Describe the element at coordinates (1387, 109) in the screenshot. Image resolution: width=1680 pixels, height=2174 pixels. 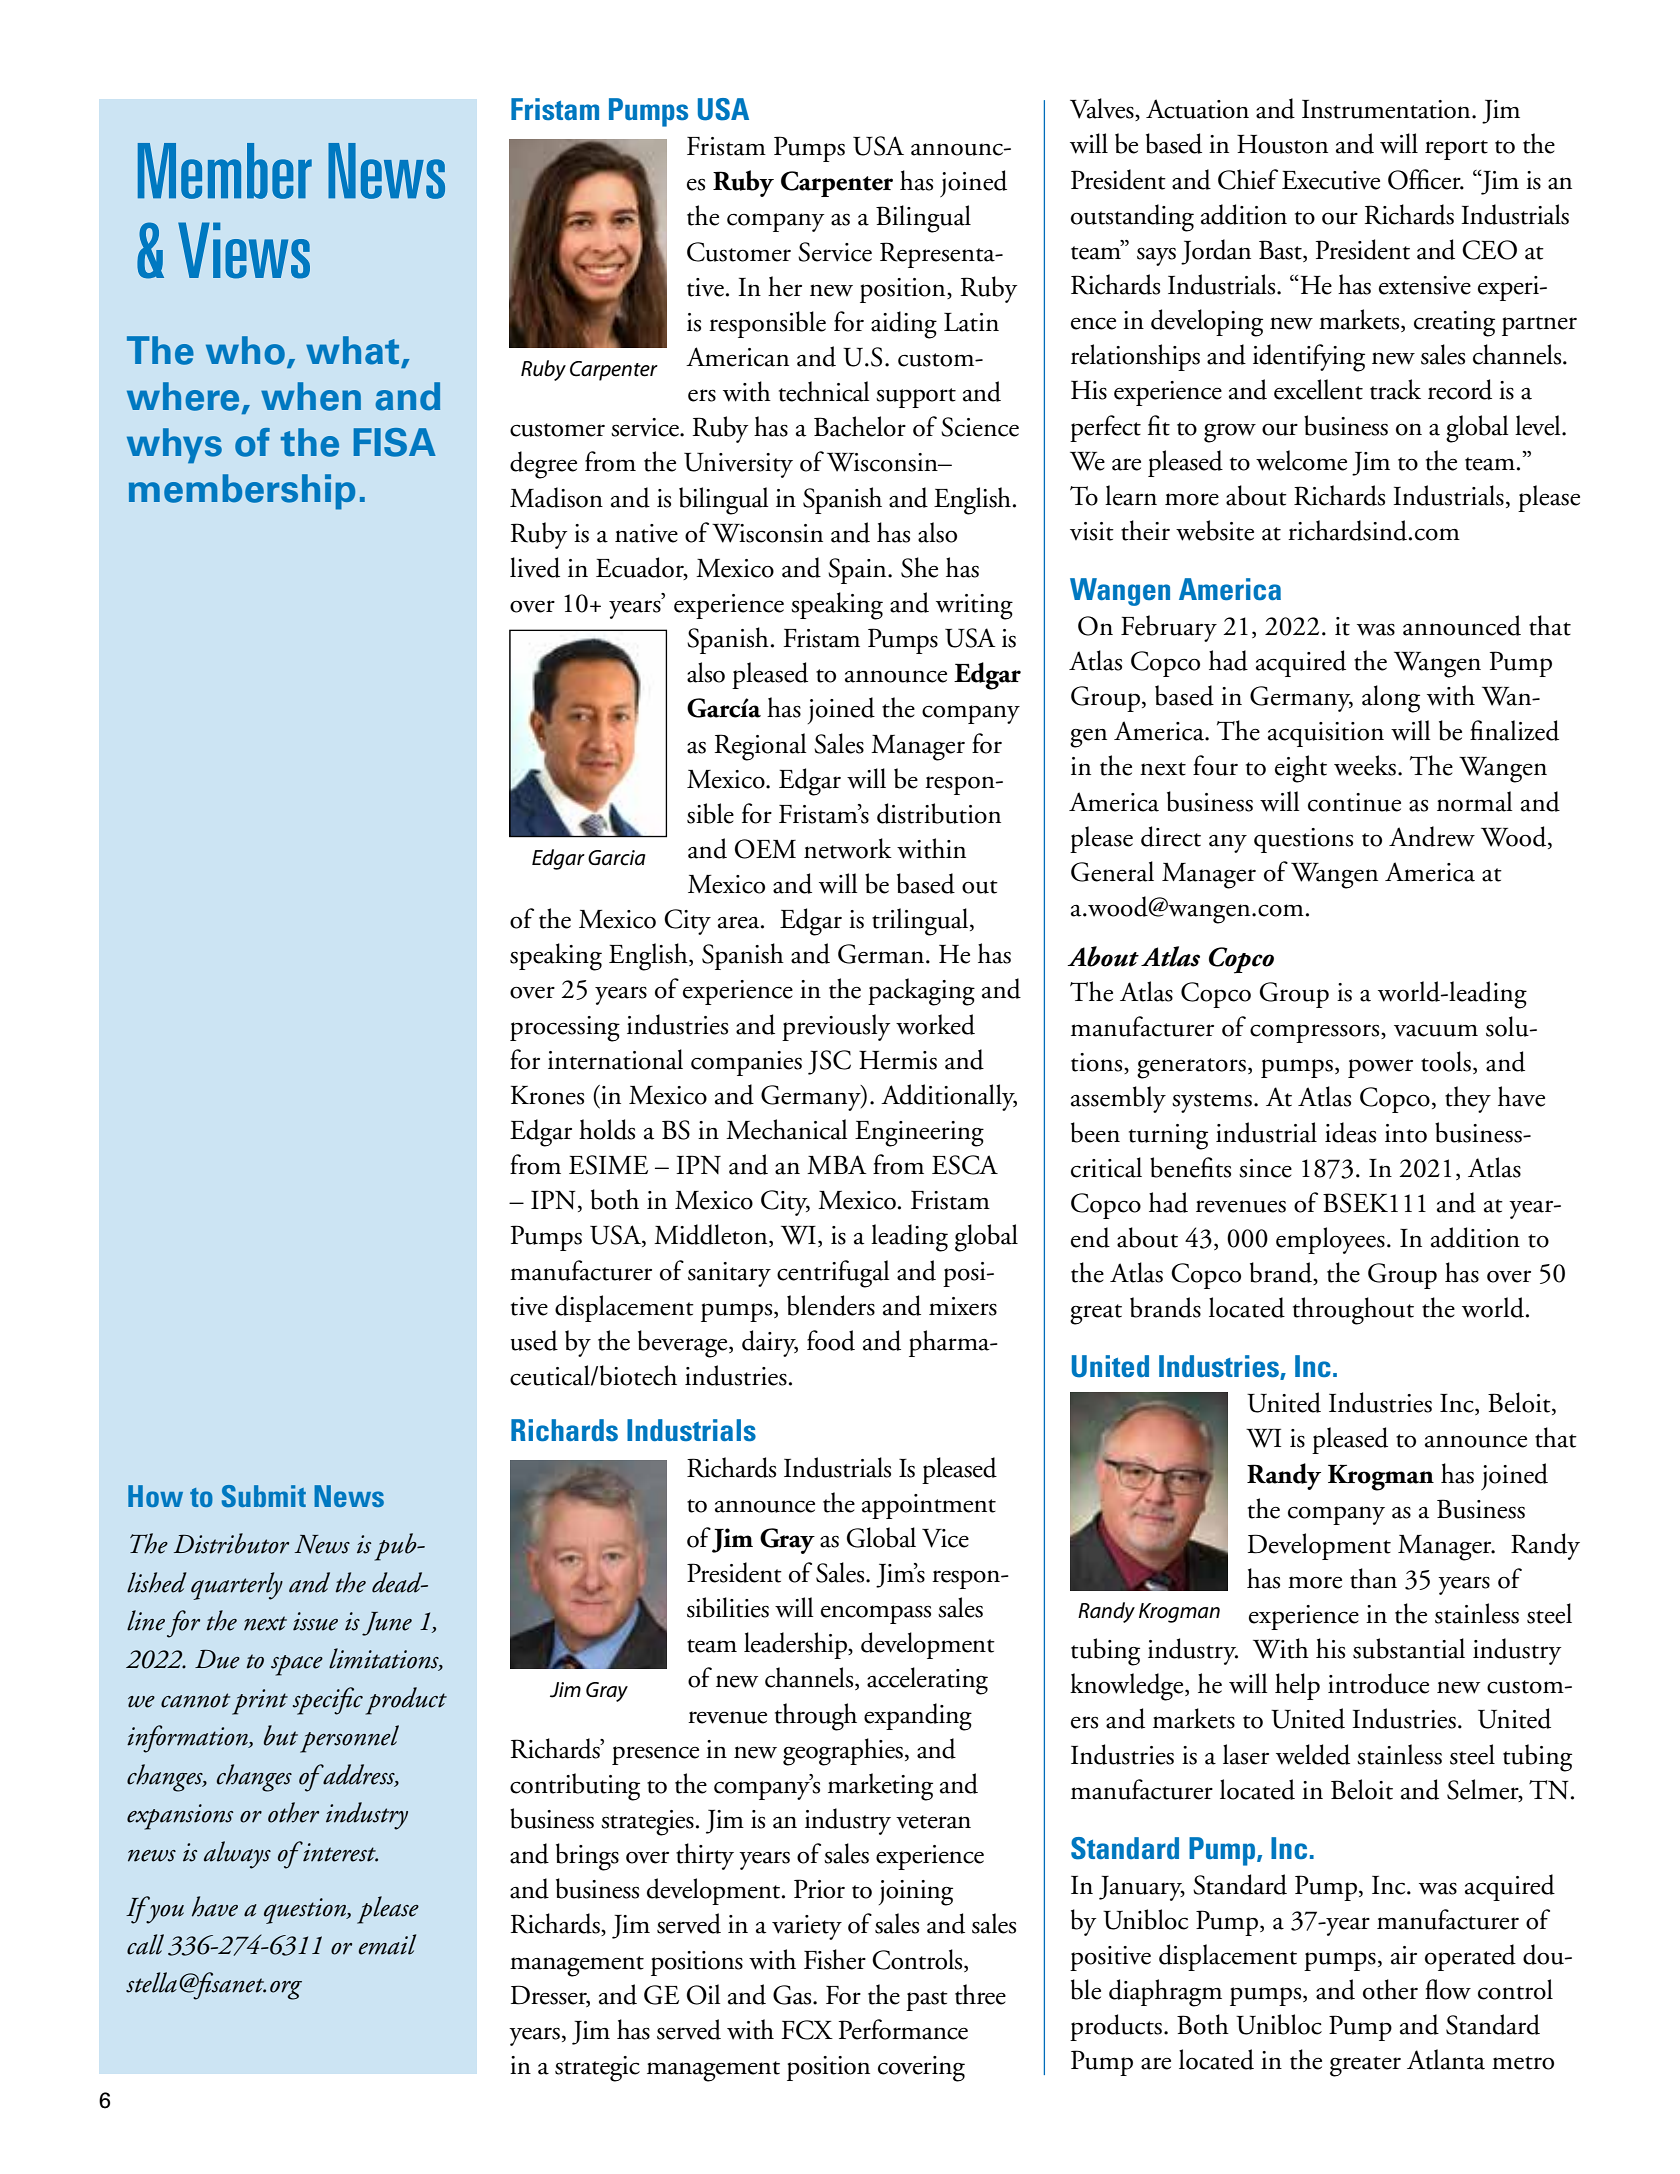
I see `Instrumentation` at that location.
